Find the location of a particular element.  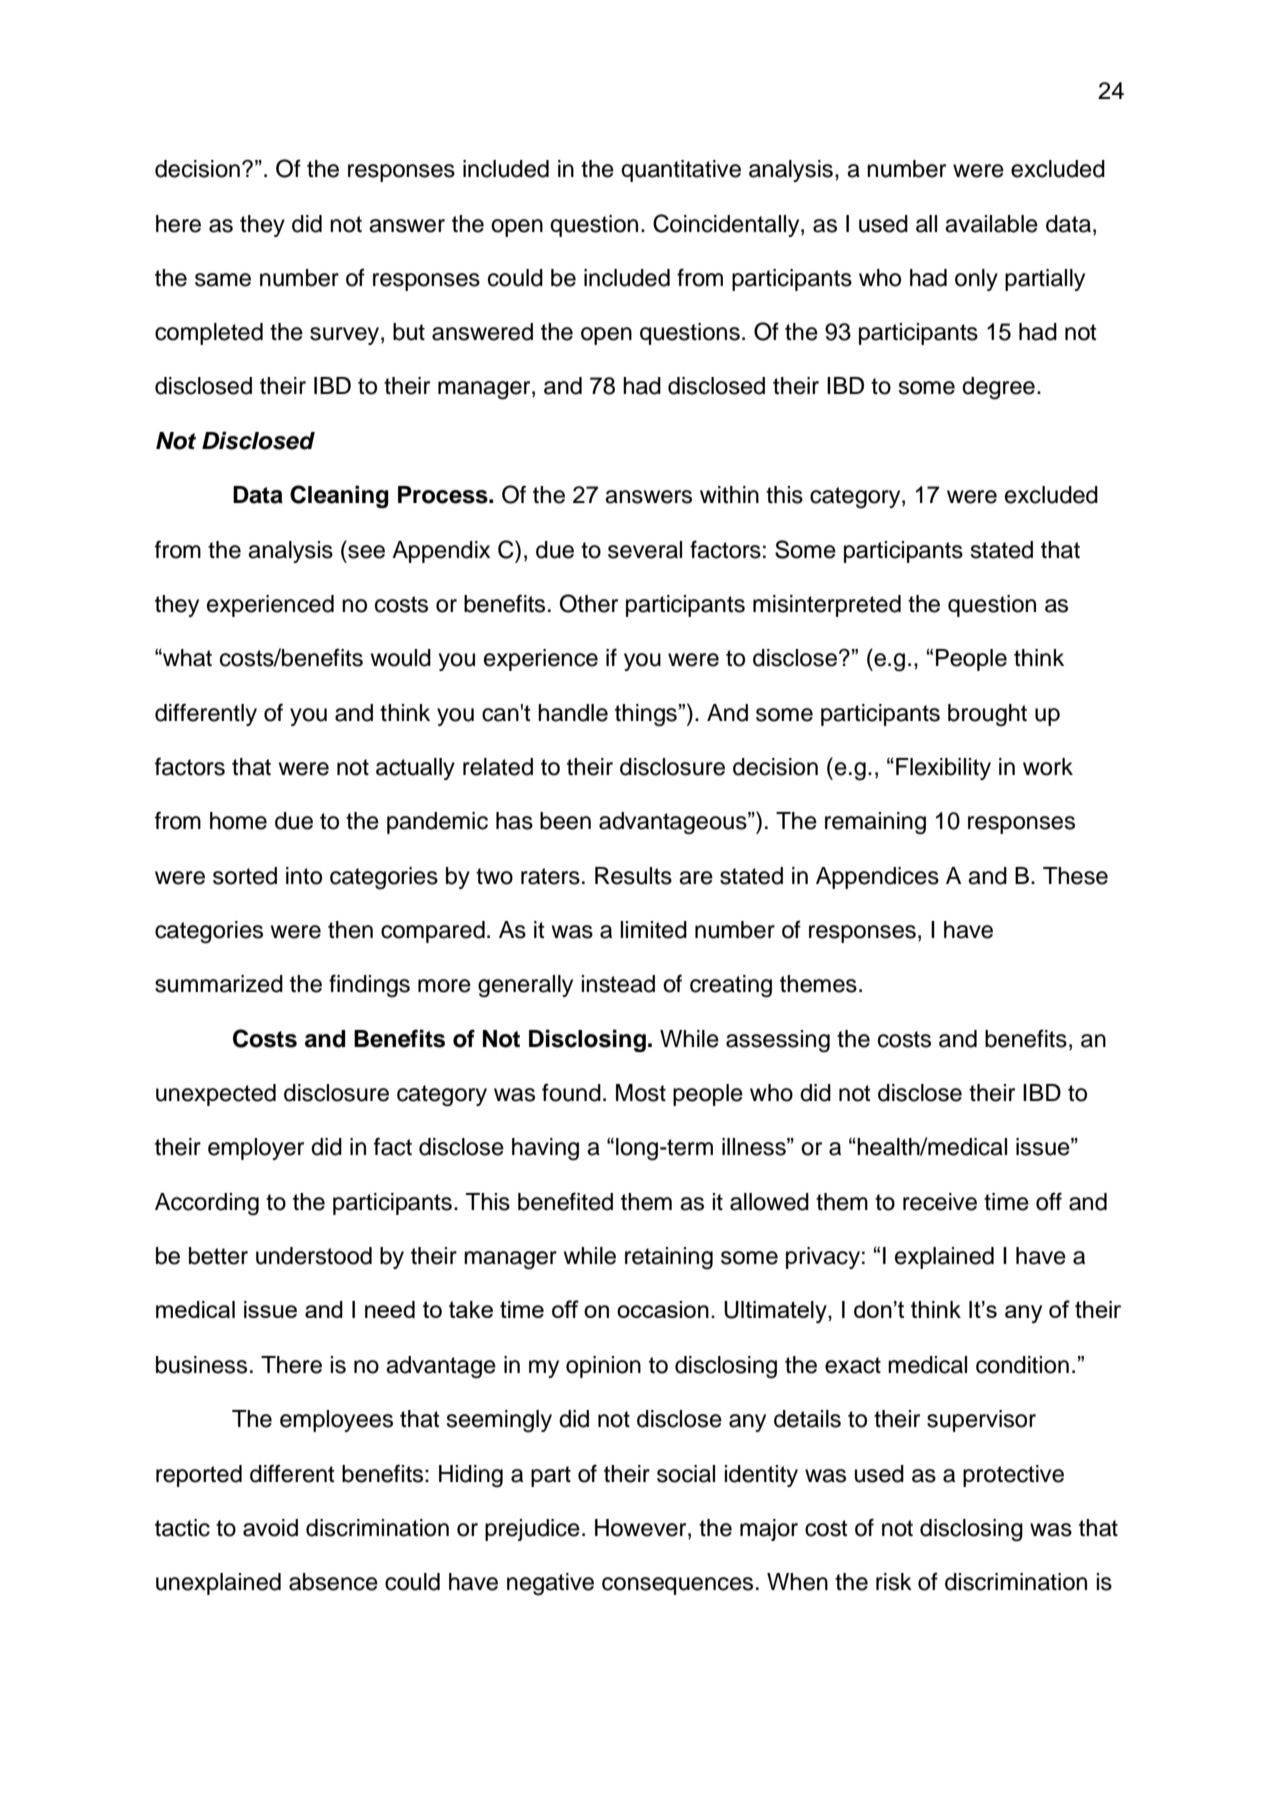

quantitative is located at coordinates (681, 171).
